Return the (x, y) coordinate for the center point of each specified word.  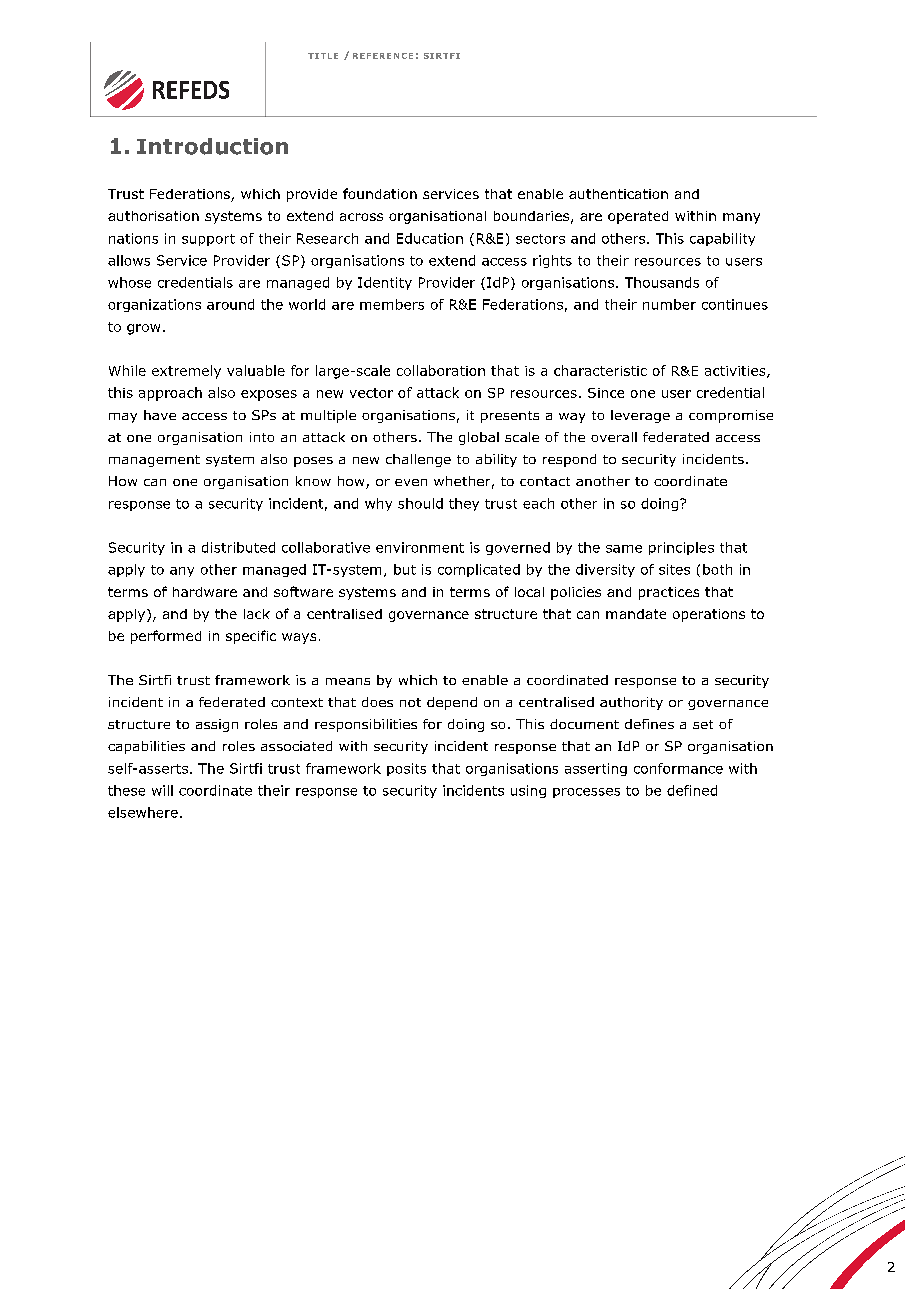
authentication (618, 194)
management (154, 461)
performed (166, 637)
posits (406, 769)
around (230, 304)
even (411, 482)
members (392, 304)
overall (614, 437)
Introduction (212, 146)
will (162, 790)
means (348, 681)
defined (692, 790)
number (669, 304)
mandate (636, 614)
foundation (380, 193)
